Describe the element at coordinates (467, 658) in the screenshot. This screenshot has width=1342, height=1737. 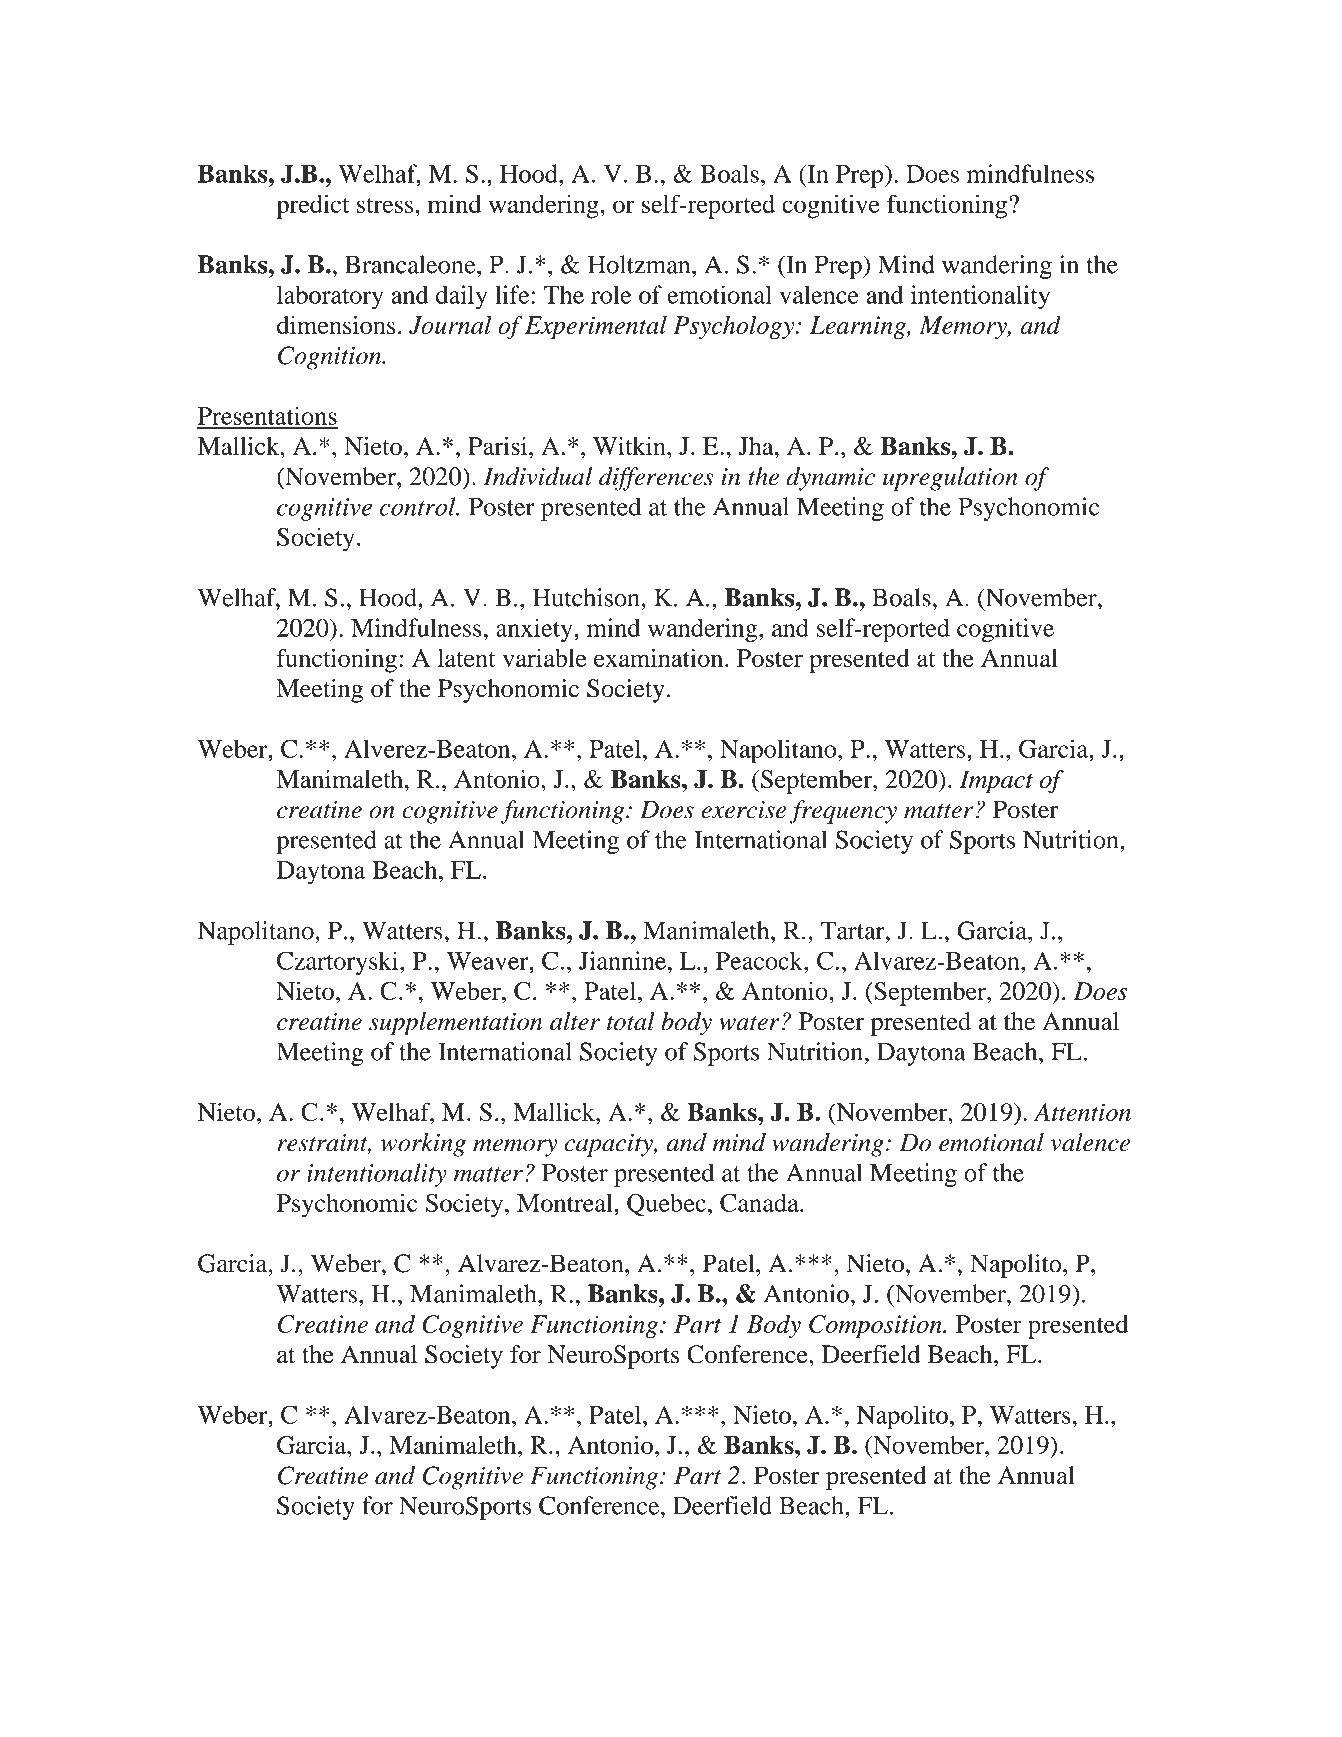
I see `latent` at that location.
